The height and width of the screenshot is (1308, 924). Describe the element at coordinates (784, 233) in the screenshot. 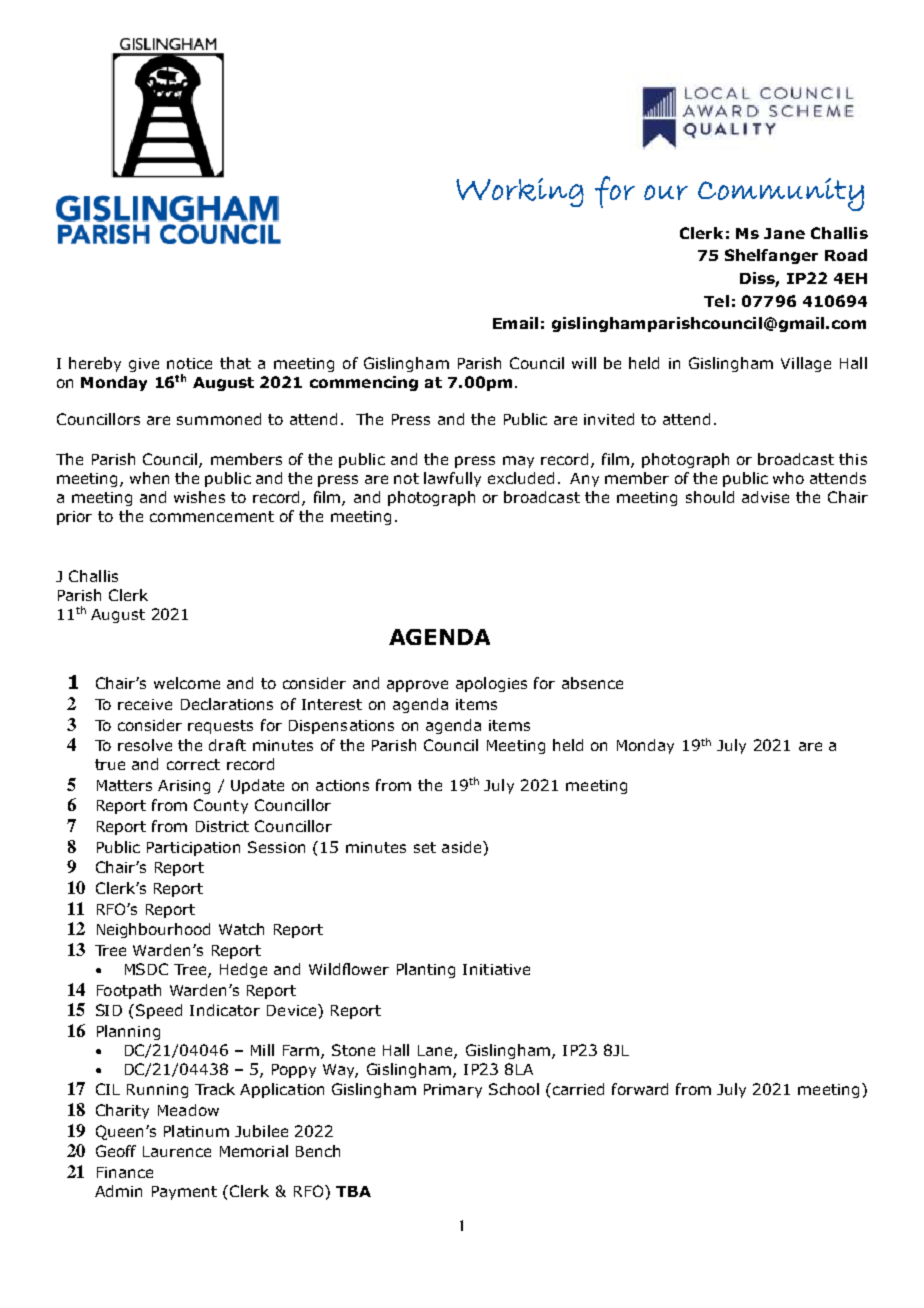

I see `Jane` at that location.
